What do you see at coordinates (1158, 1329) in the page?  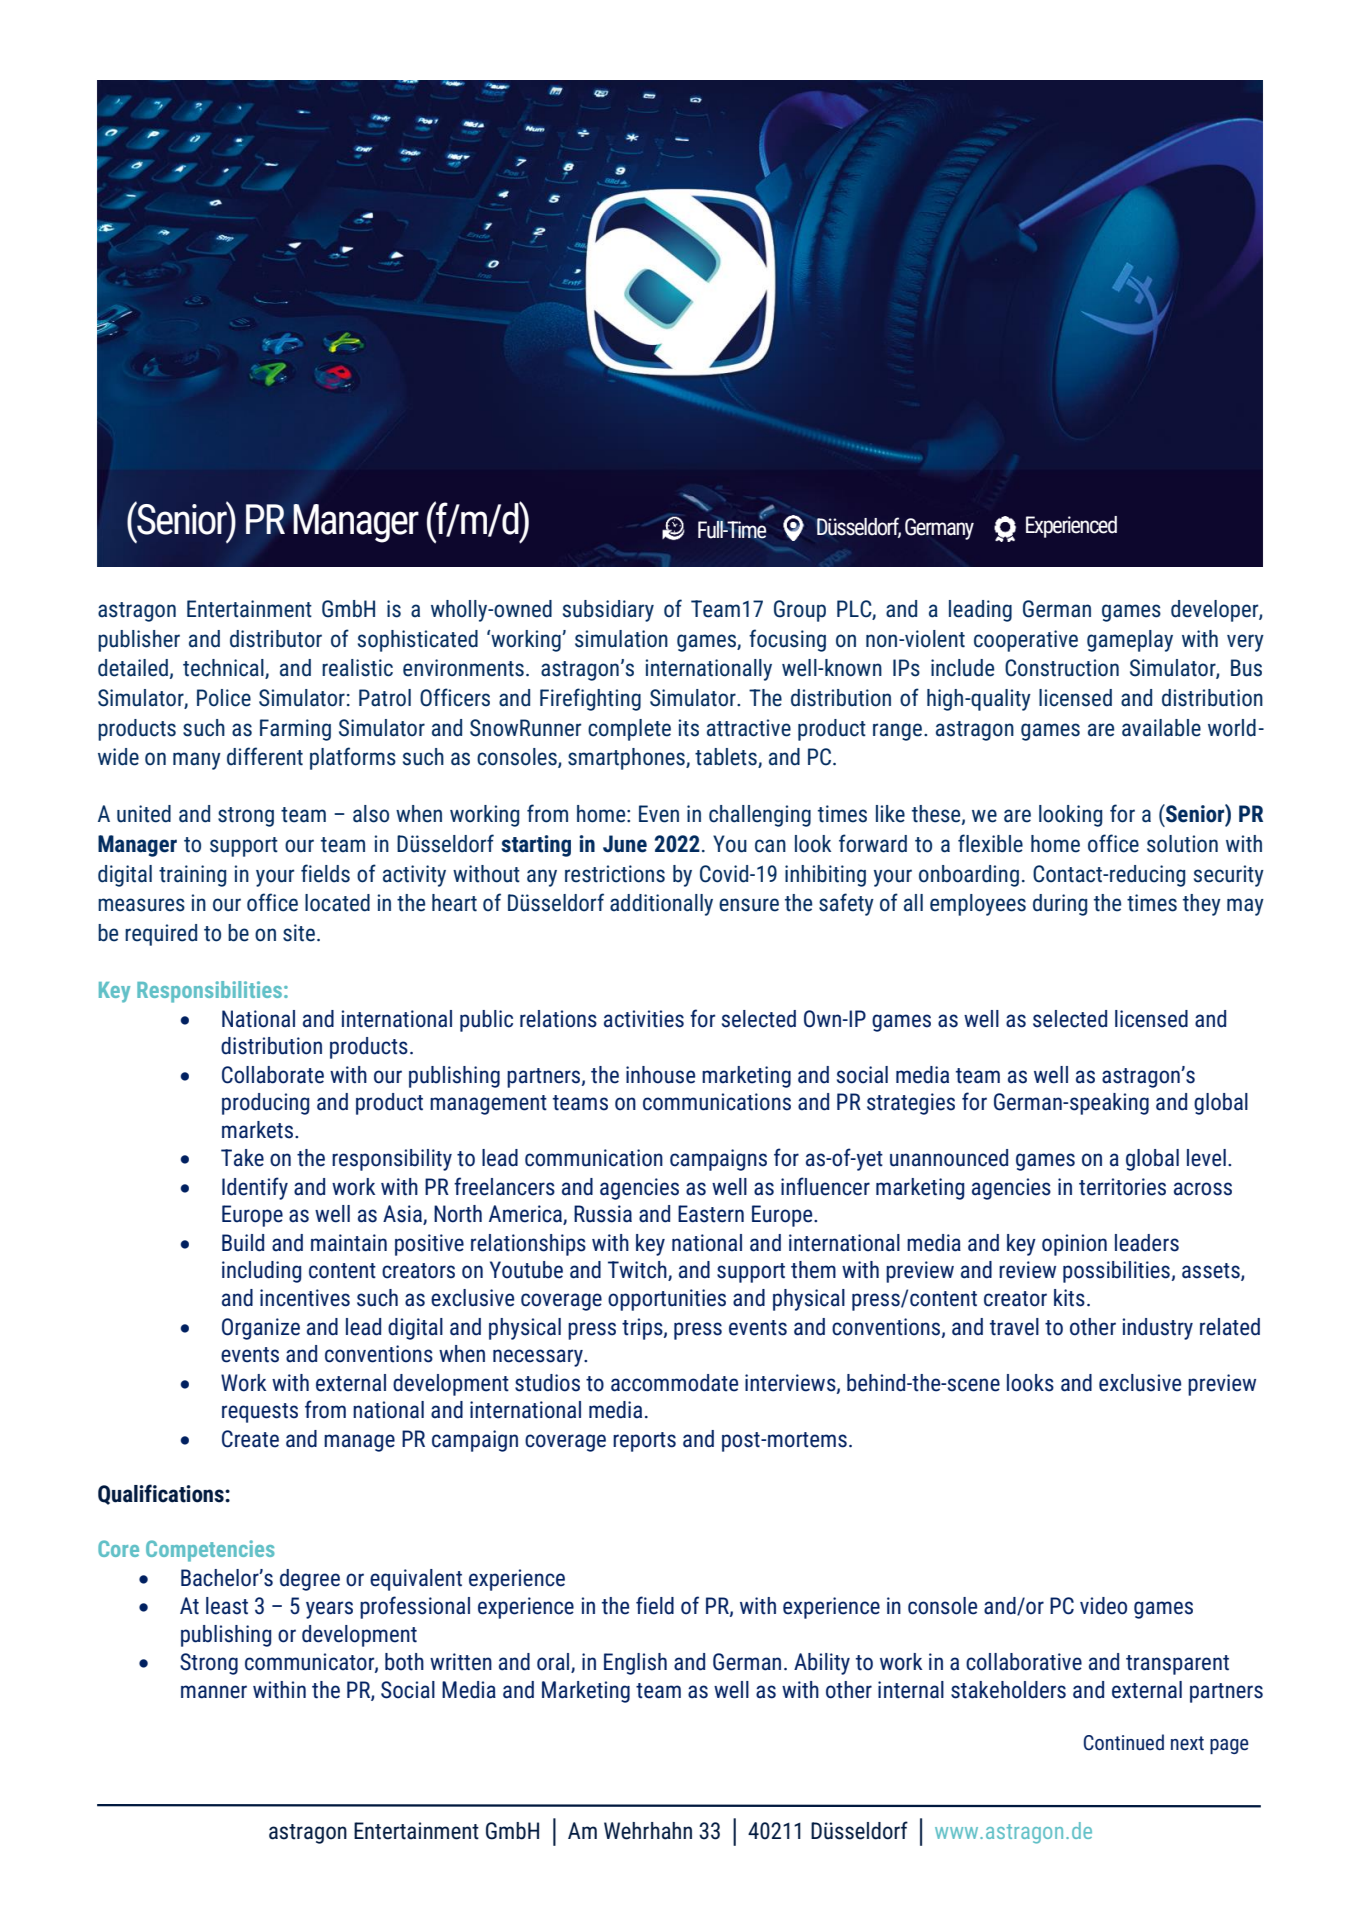 I see `industry` at bounding box center [1158, 1329].
